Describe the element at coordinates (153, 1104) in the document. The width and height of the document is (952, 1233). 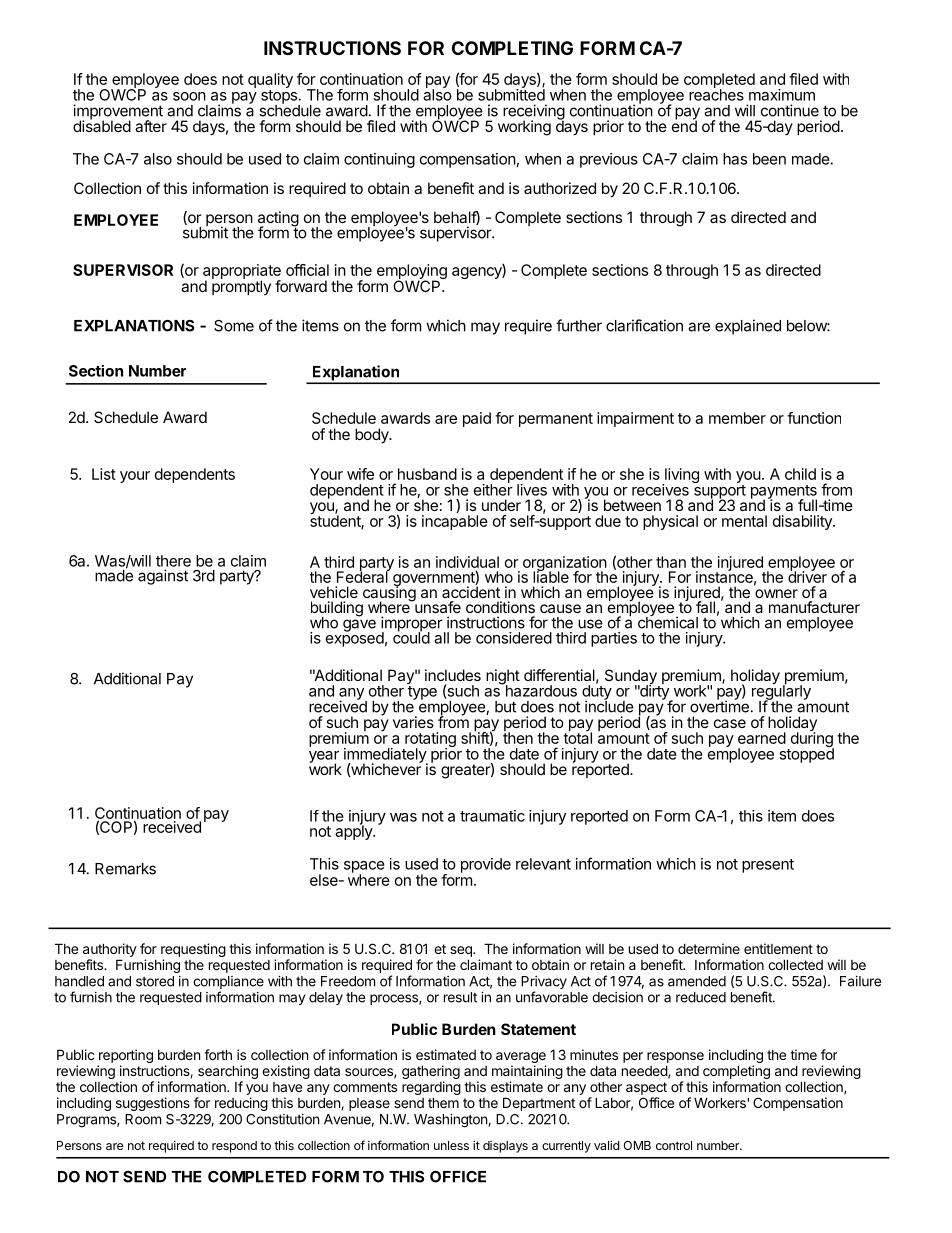
I see `suggestions` at that location.
